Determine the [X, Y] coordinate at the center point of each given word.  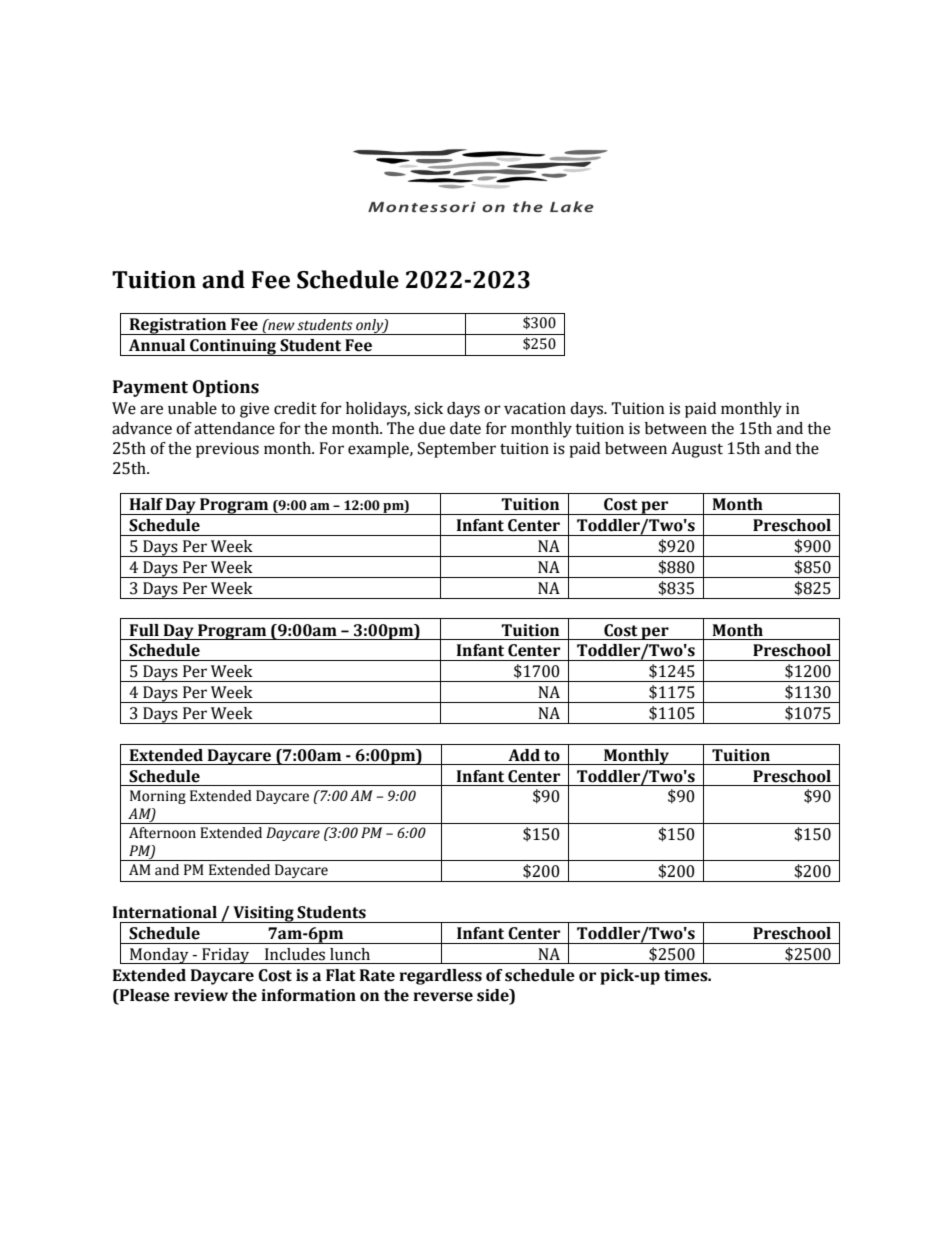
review [201, 995]
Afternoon [162, 833]
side [494, 995]
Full [144, 630]
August [697, 450]
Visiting [263, 914]
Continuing [233, 347]
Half [146, 504]
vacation [535, 408]
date [465, 428]
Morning [158, 797]
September [457, 450]
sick [428, 408]
